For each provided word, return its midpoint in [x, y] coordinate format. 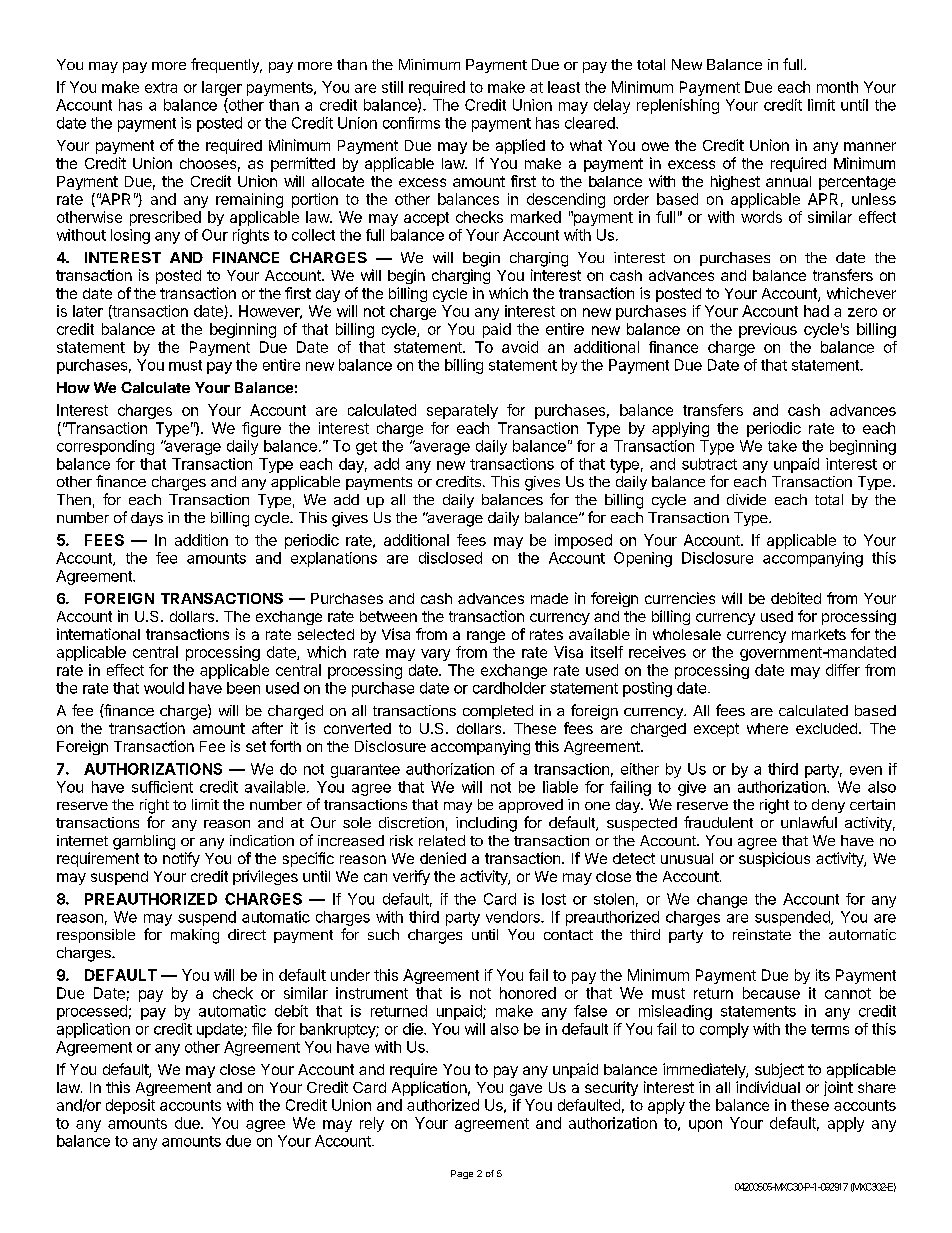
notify [181, 859]
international [98, 634]
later [88, 311]
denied [443, 858]
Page [462, 1174]
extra [161, 87]
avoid [520, 347]
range [486, 637]
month [837, 87]
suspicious [774, 859]
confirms [411, 123]
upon [705, 1126]
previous [768, 330]
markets [819, 634]
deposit [130, 1106]
